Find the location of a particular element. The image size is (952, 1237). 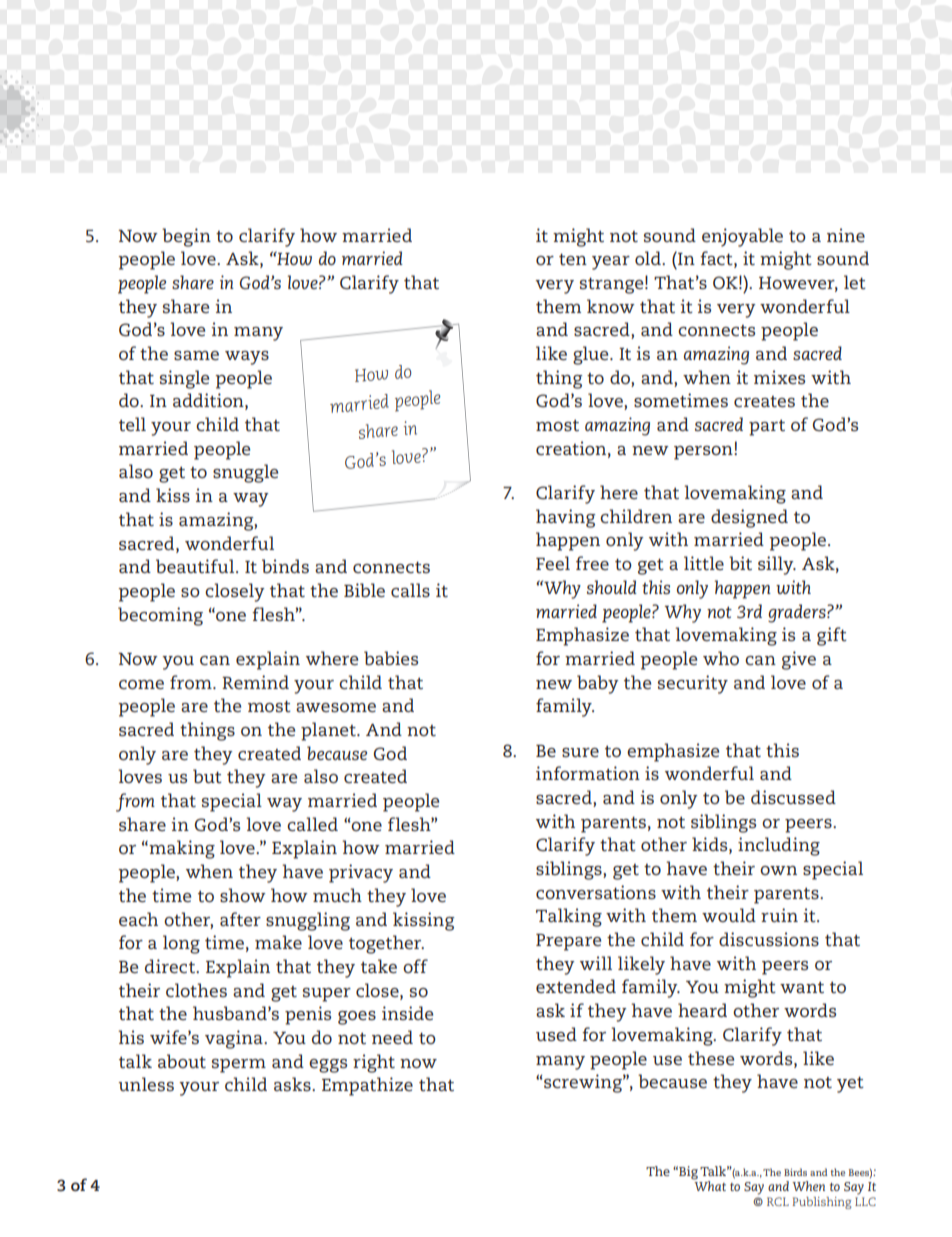

begin is located at coordinates (186, 237).
